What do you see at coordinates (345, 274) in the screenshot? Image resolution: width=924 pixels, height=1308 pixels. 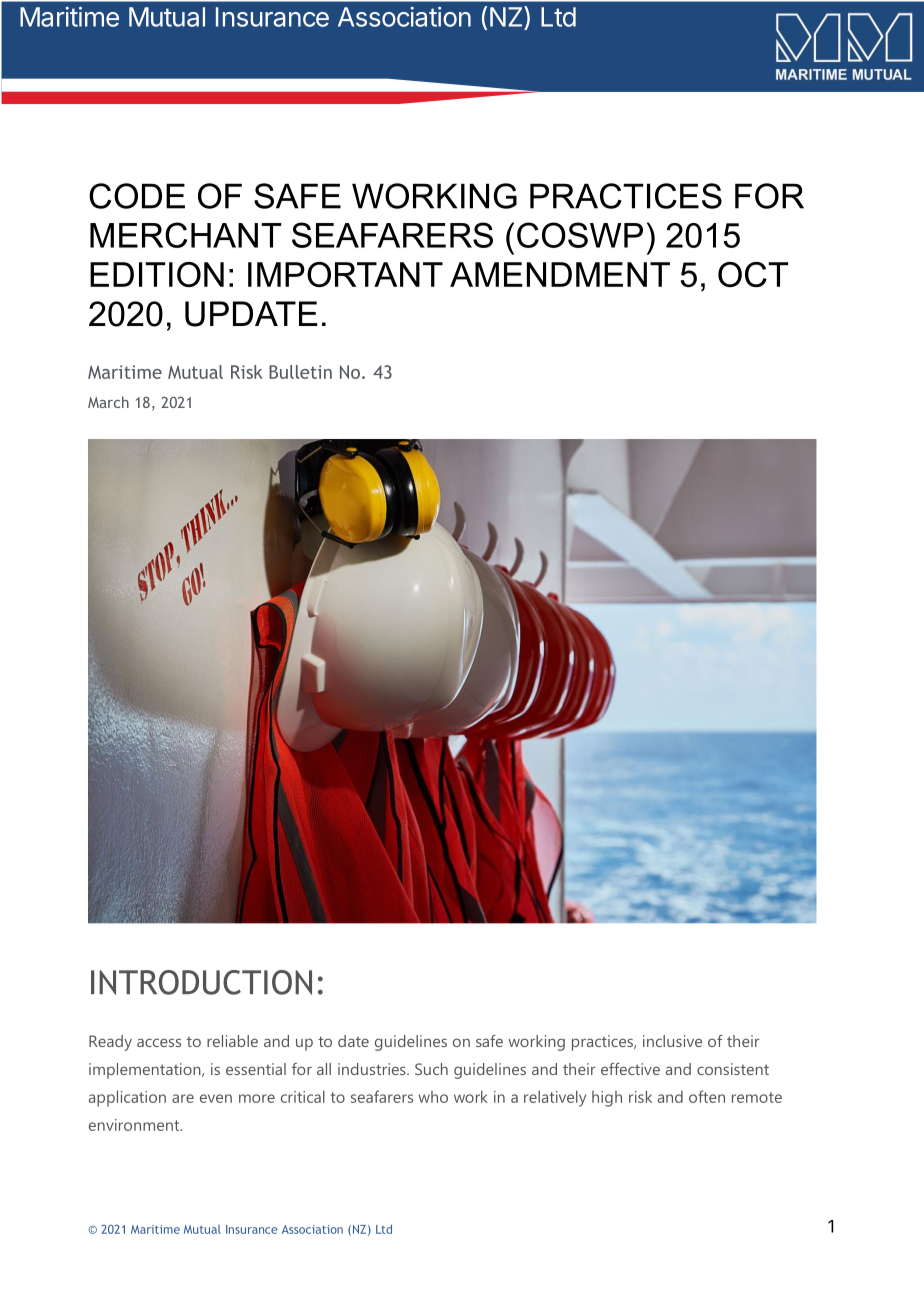 I see `IMPORTANT` at bounding box center [345, 274].
